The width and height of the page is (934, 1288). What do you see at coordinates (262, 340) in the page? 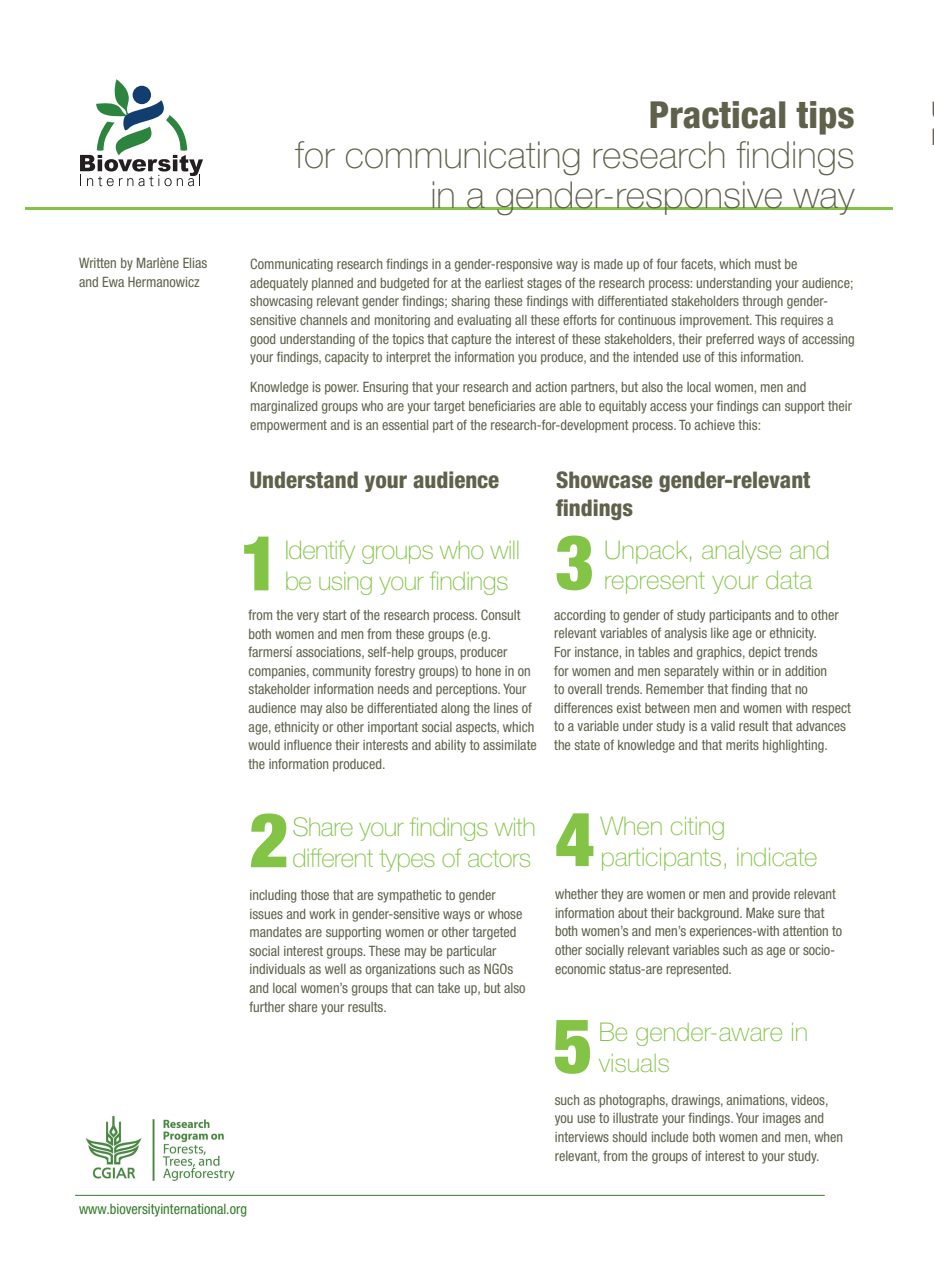
I see `good` at bounding box center [262, 340].
